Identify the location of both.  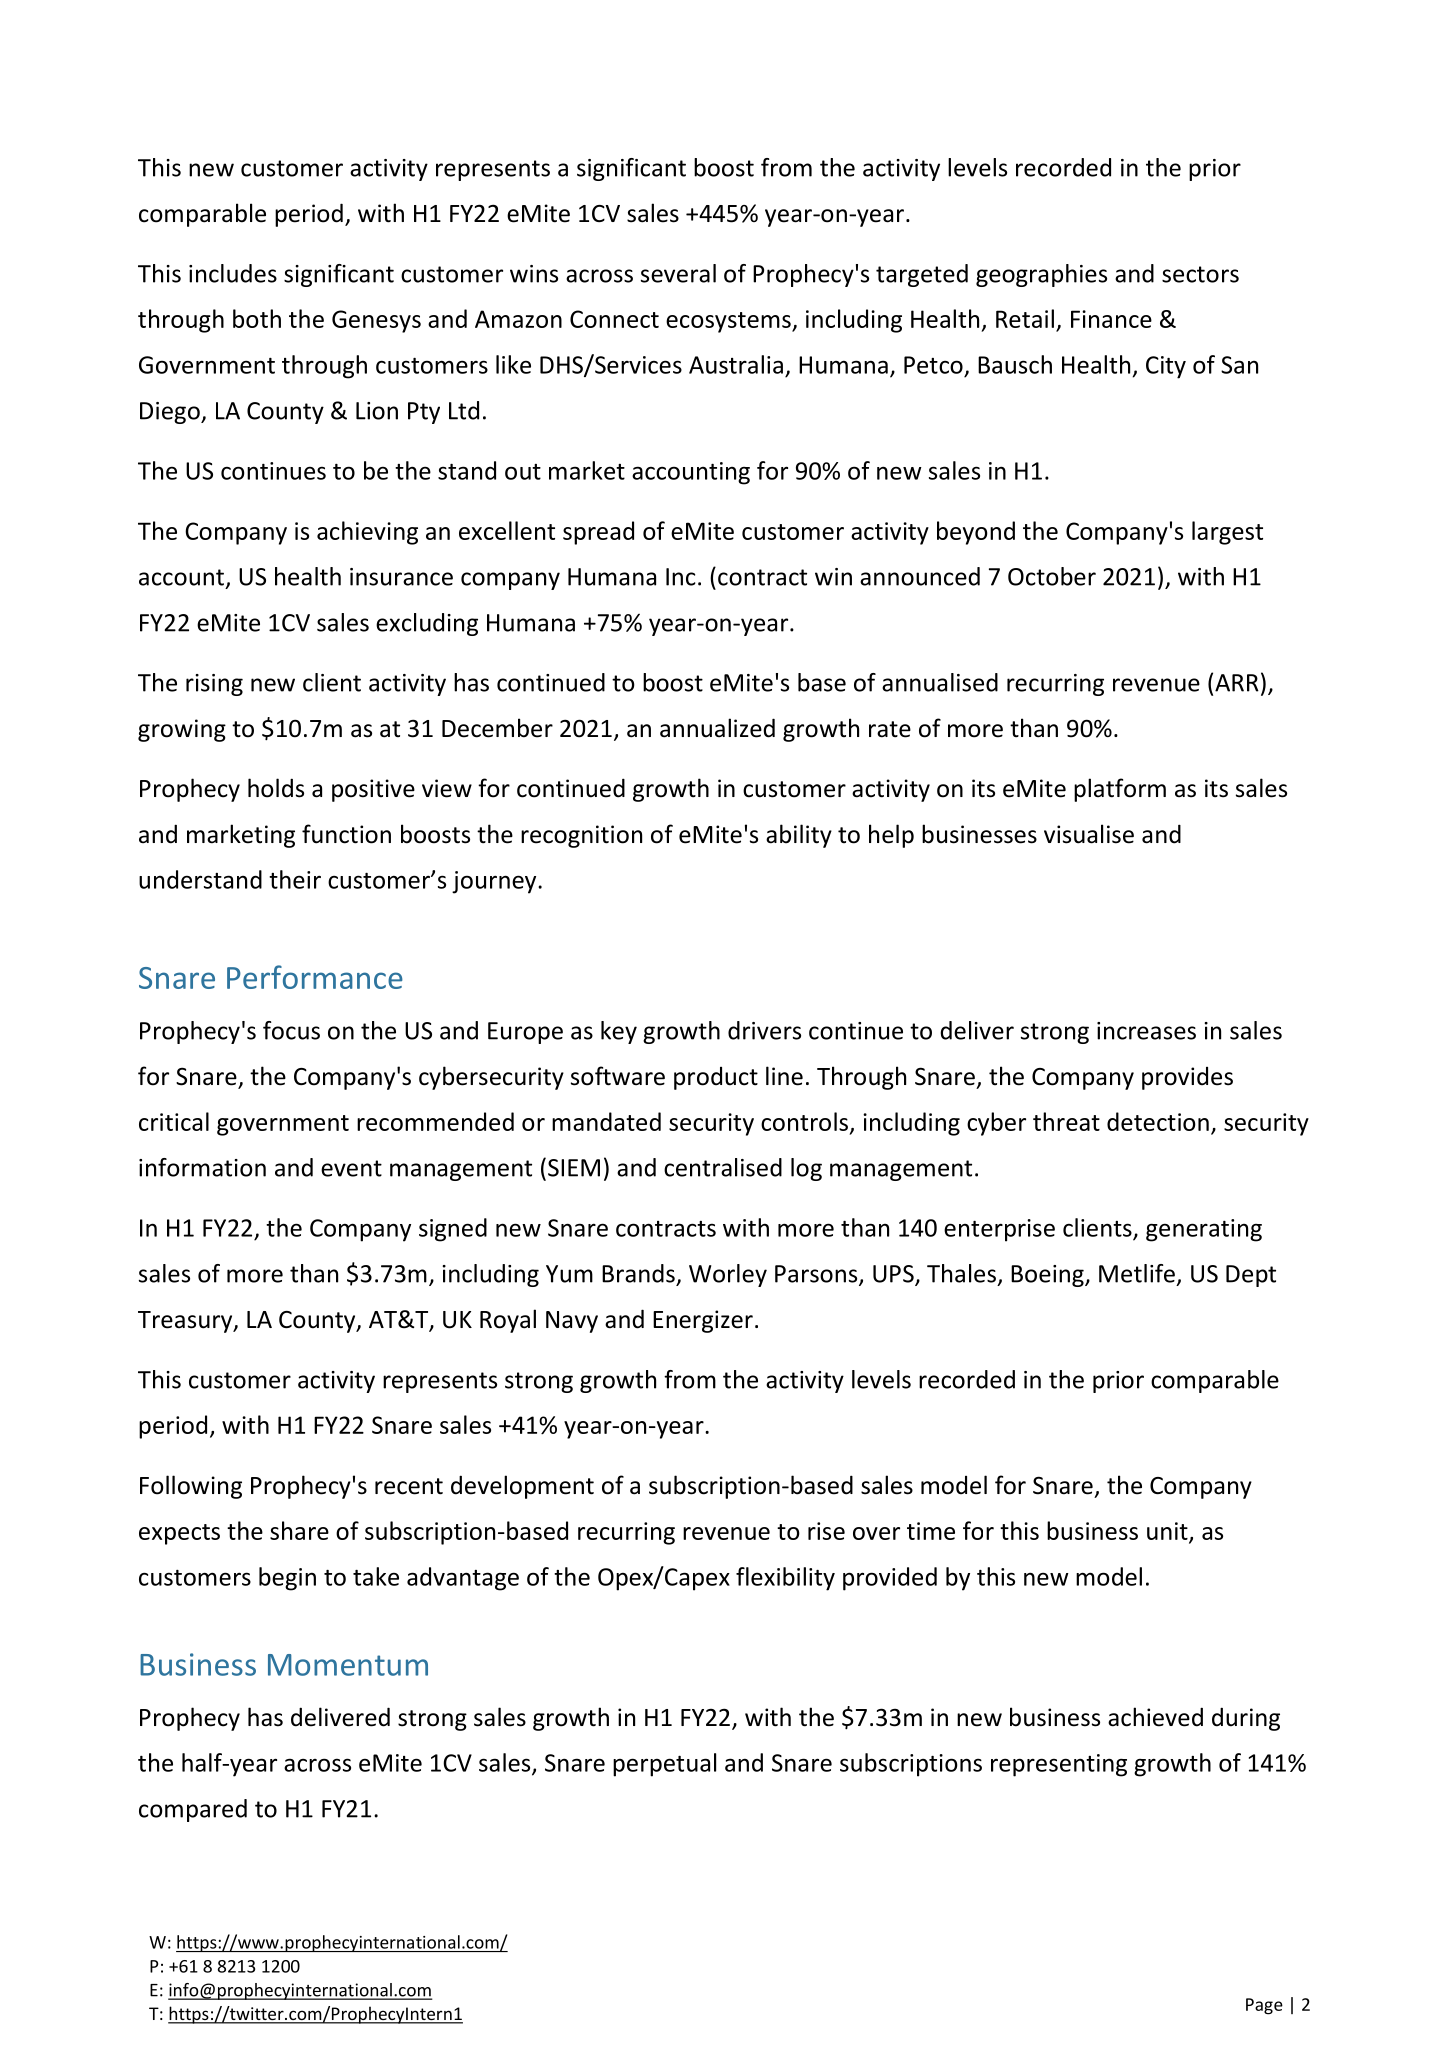
(257, 318).
